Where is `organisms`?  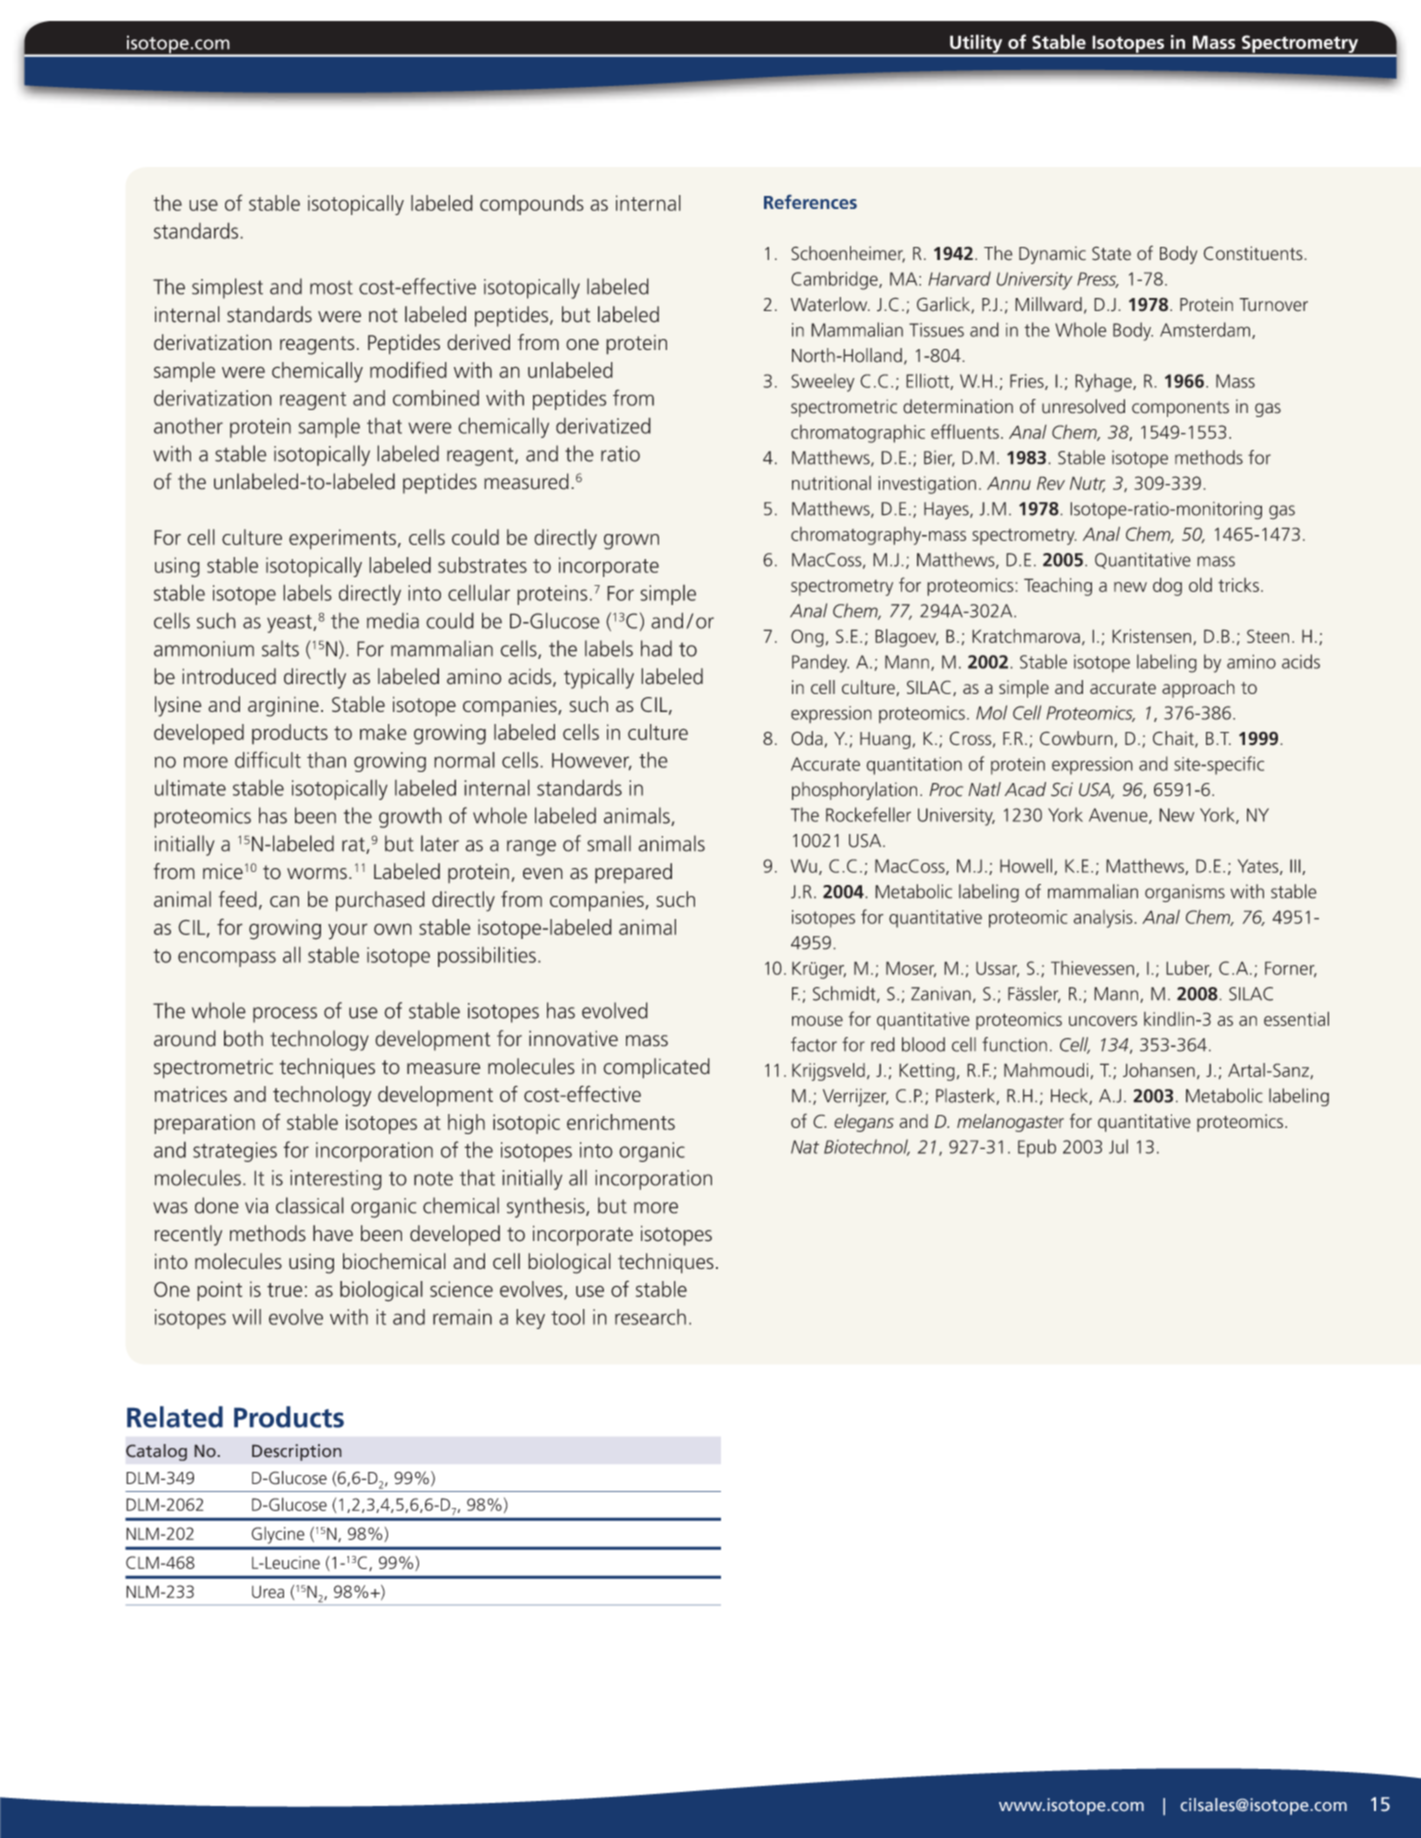
organisms is located at coordinates (1185, 893).
